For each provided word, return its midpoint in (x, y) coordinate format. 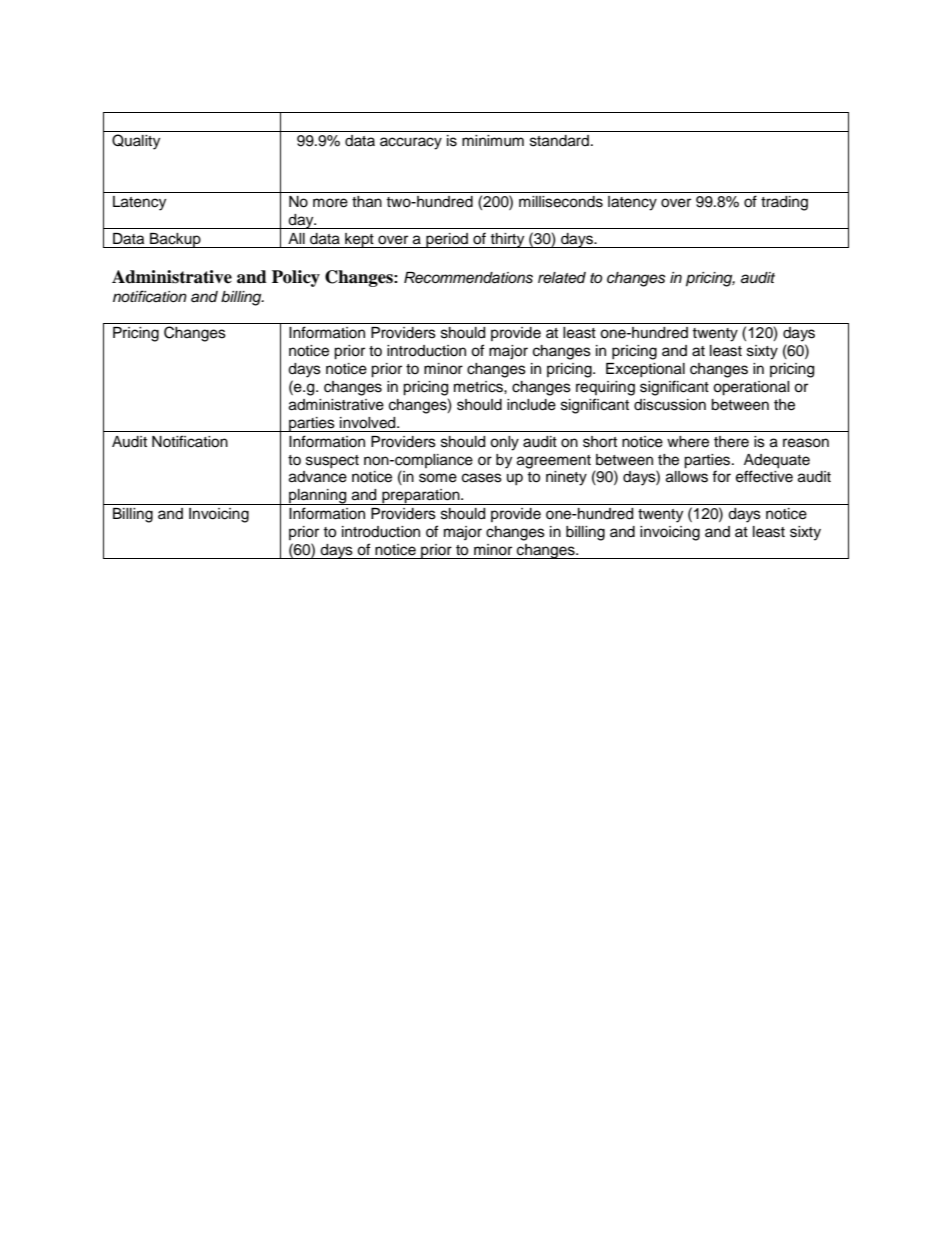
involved (369, 423)
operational (751, 388)
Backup (175, 240)
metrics (479, 387)
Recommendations (468, 278)
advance (318, 477)
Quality (136, 142)
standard (559, 141)
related (562, 277)
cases (482, 478)
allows (687, 477)
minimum (493, 141)
